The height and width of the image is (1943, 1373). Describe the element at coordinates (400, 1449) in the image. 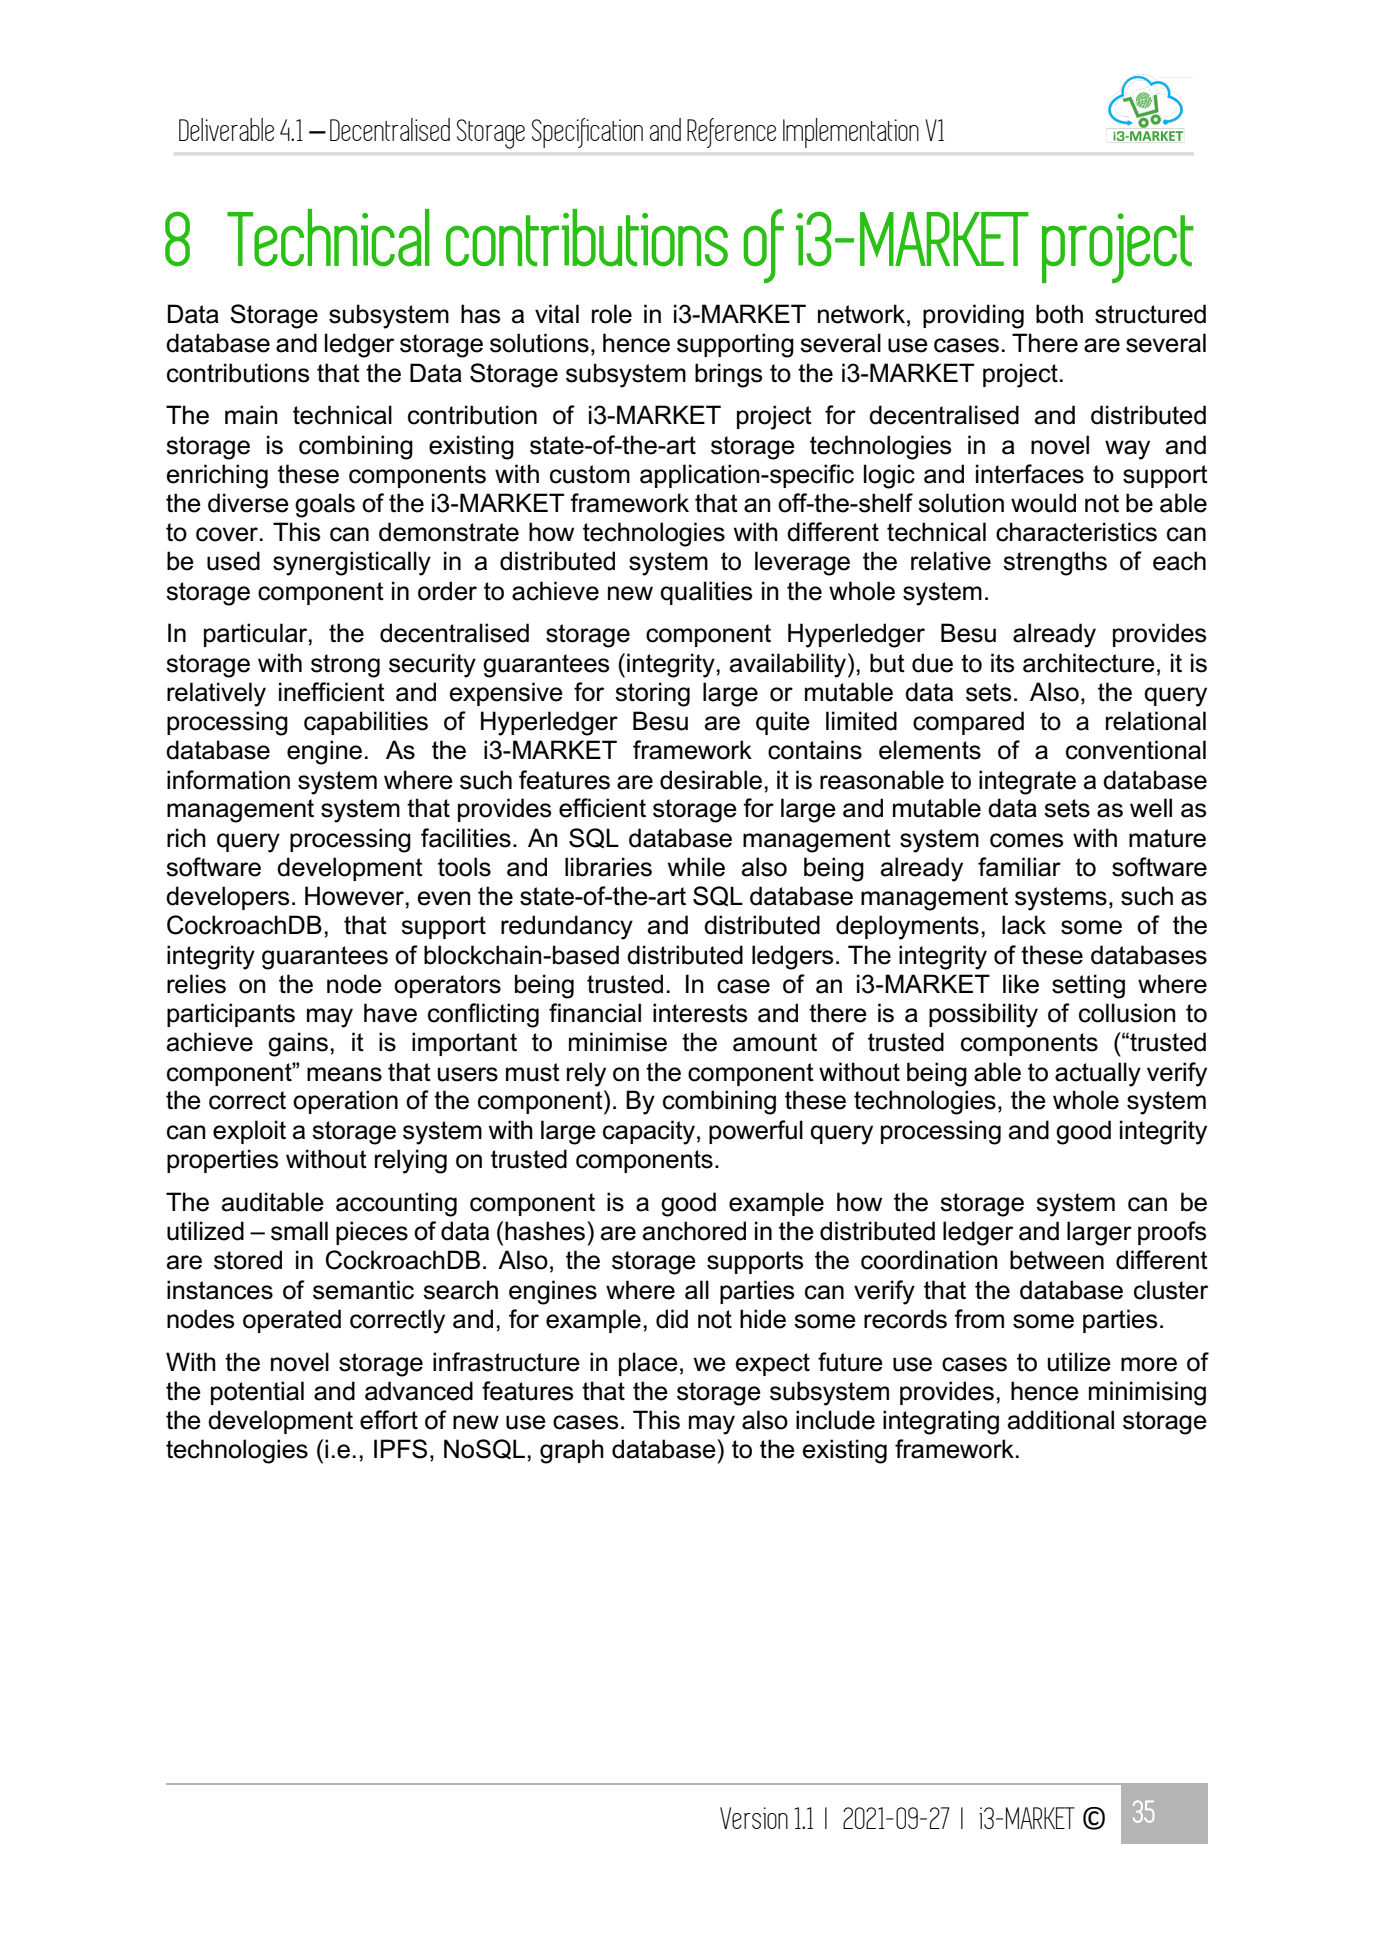

I see `IPFS` at that location.
